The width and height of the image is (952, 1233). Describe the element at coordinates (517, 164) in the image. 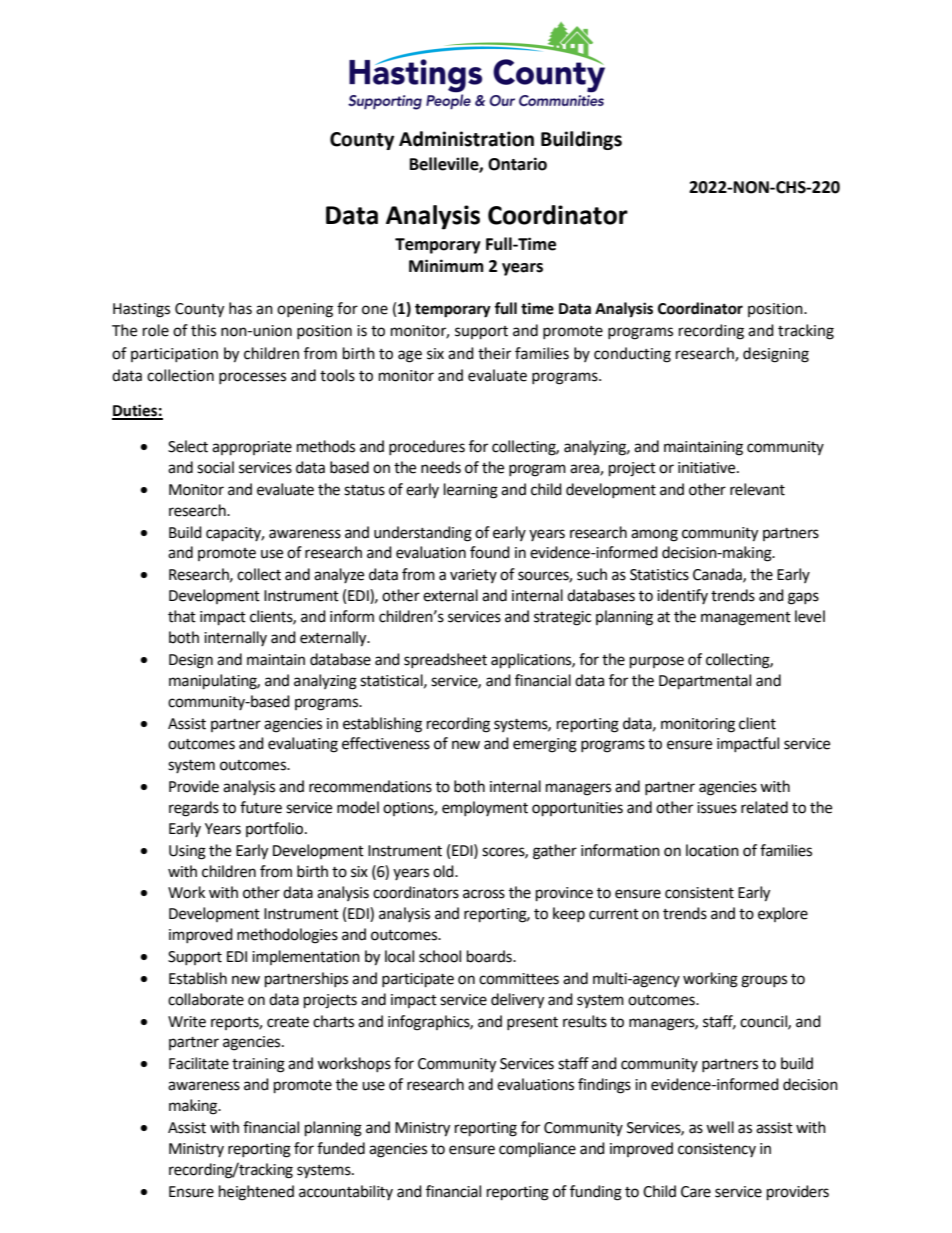

I see `Ontario` at that location.
